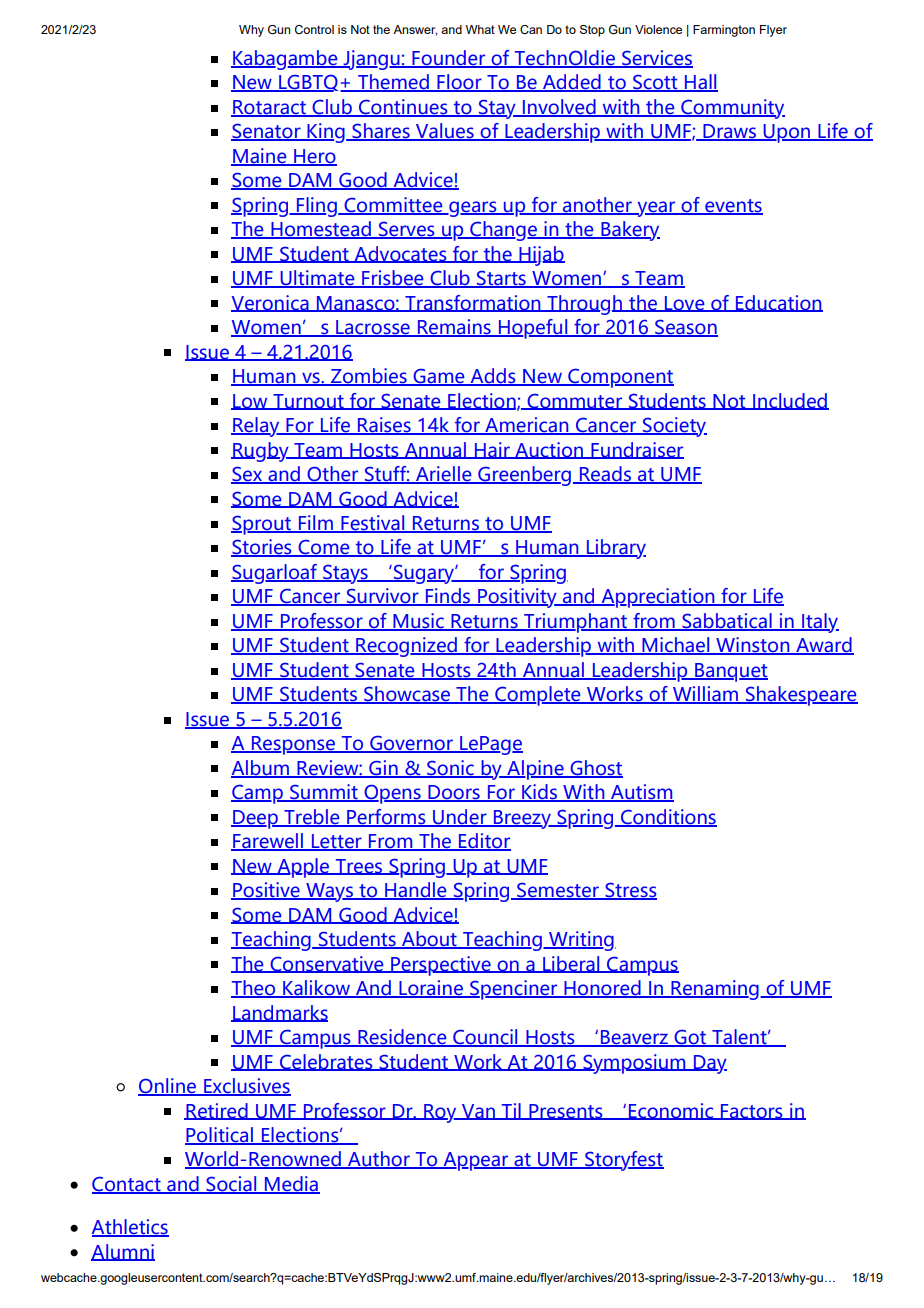  Describe the element at coordinates (441, 966) in the document. I see `Perspective` at that location.
